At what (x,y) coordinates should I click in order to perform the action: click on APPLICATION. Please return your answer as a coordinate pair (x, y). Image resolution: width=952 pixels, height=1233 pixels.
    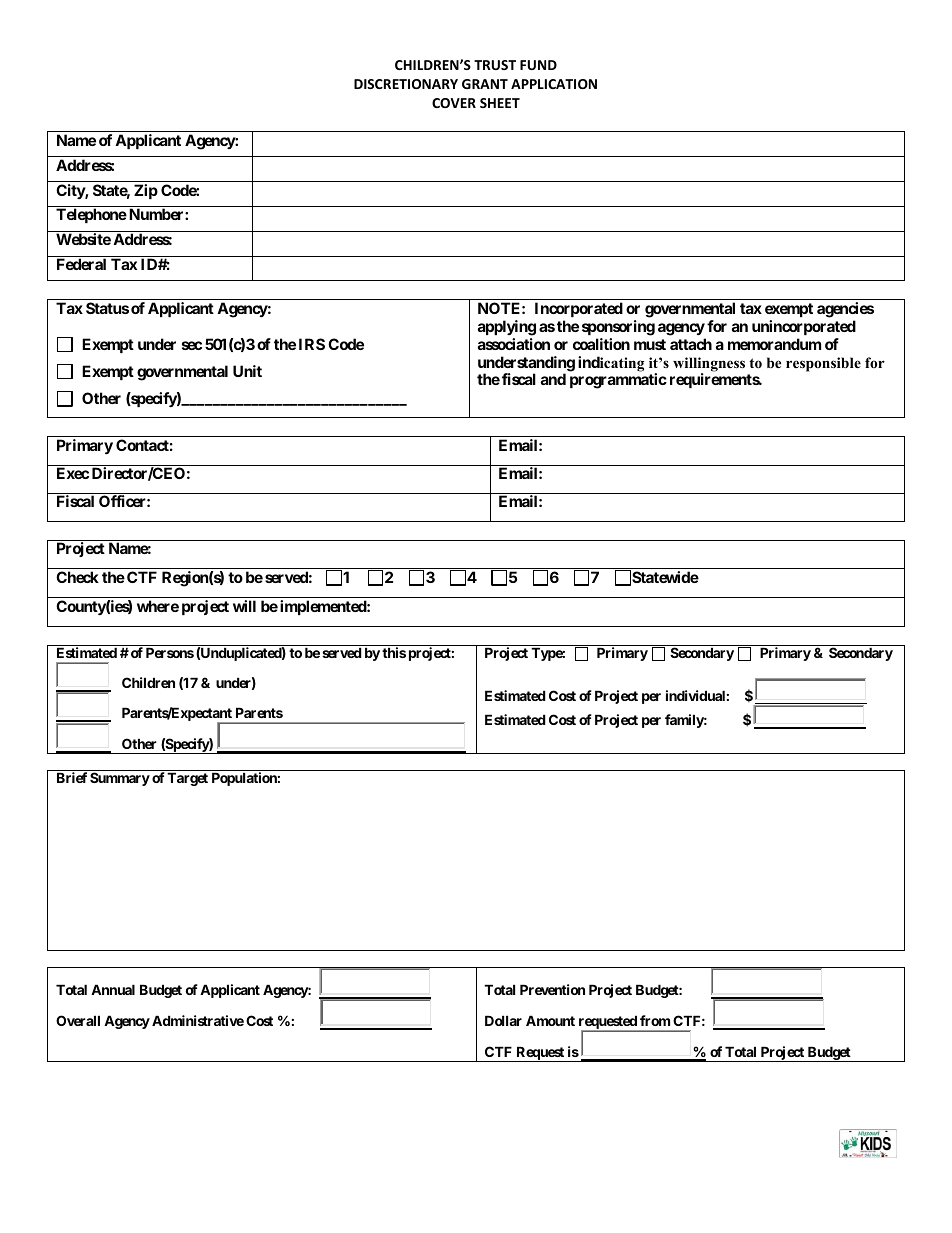
    Looking at the image, I should click on (554, 84).
